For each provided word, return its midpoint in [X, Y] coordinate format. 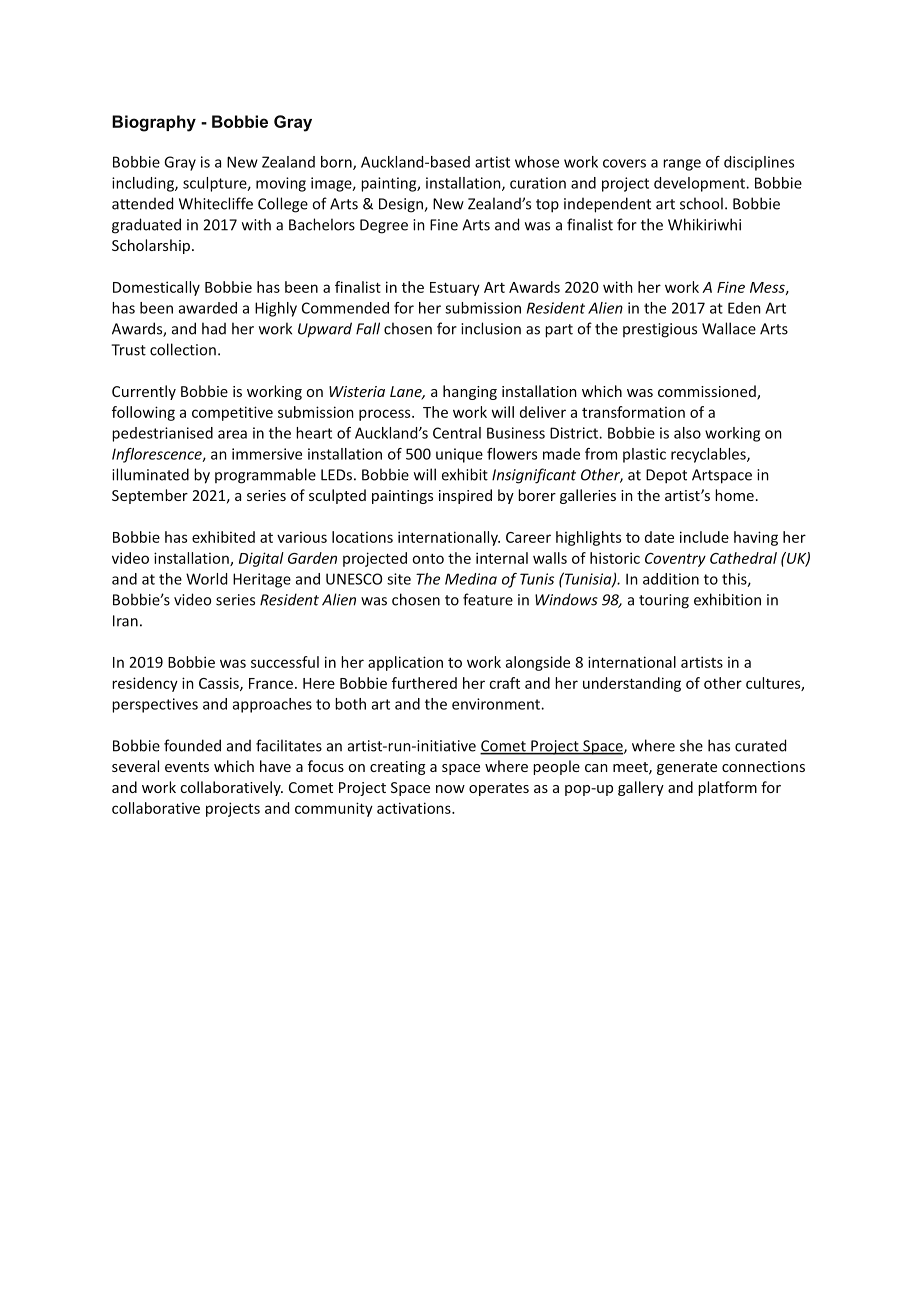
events [187, 767]
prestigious [660, 330]
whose [537, 162]
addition [671, 579]
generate [687, 768]
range [682, 165]
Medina [471, 579]
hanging [470, 392]
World [206, 579]
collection [183, 349]
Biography [154, 123]
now [450, 789]
